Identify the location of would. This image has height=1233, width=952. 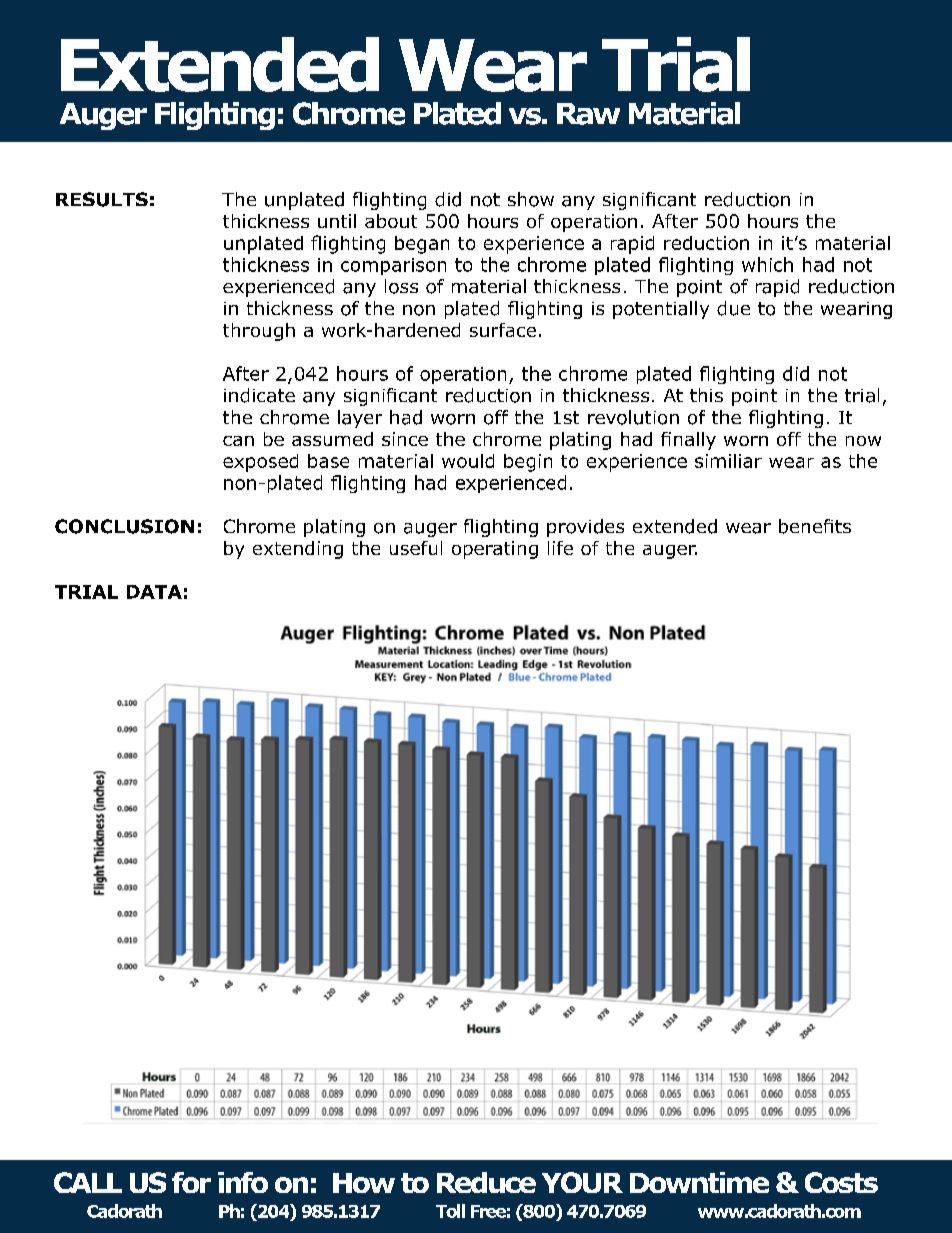
(468, 461).
